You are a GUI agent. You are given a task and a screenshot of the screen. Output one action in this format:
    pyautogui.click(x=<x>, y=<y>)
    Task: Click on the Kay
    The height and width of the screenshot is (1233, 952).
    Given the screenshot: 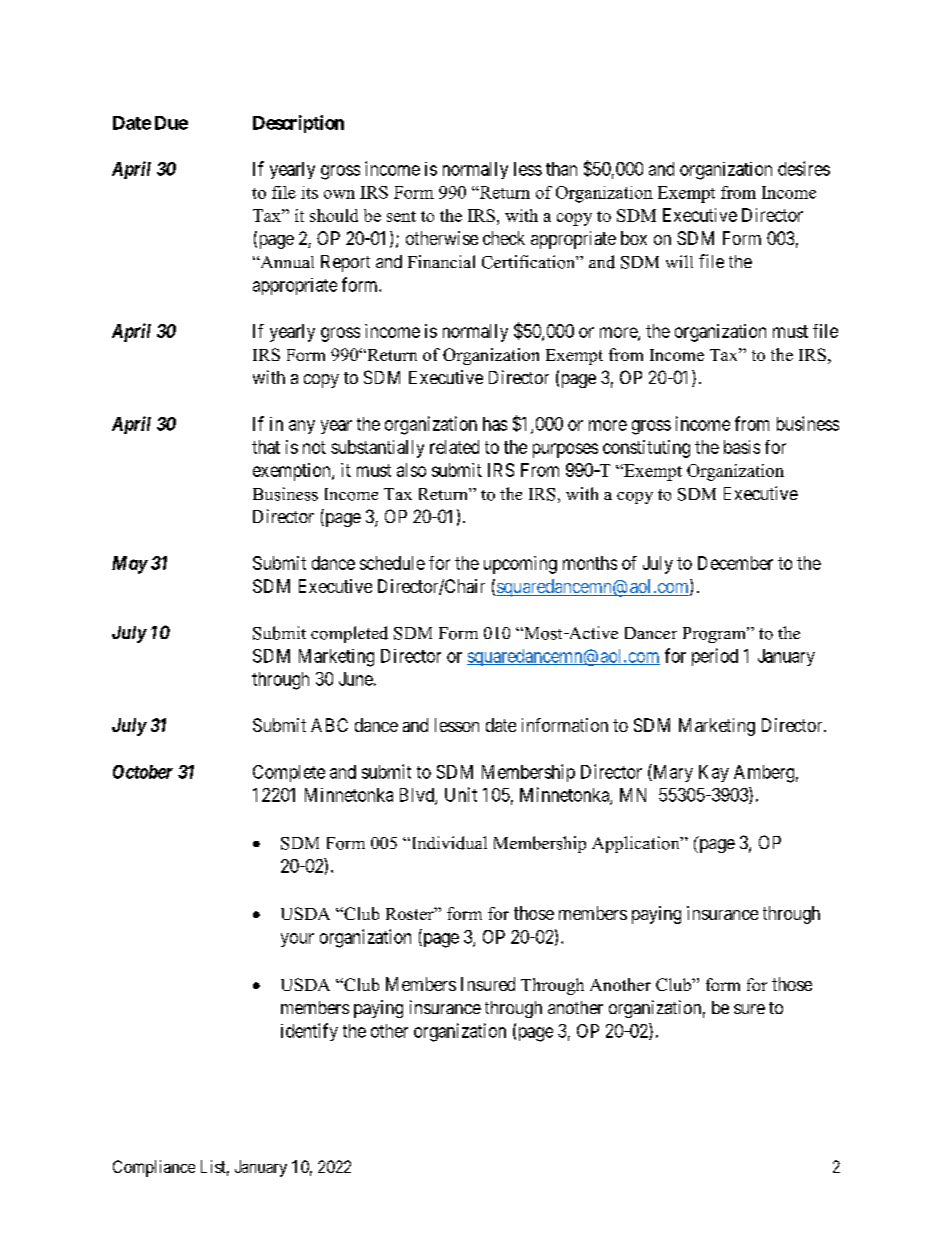 What is the action you would take?
    pyautogui.click(x=714, y=773)
